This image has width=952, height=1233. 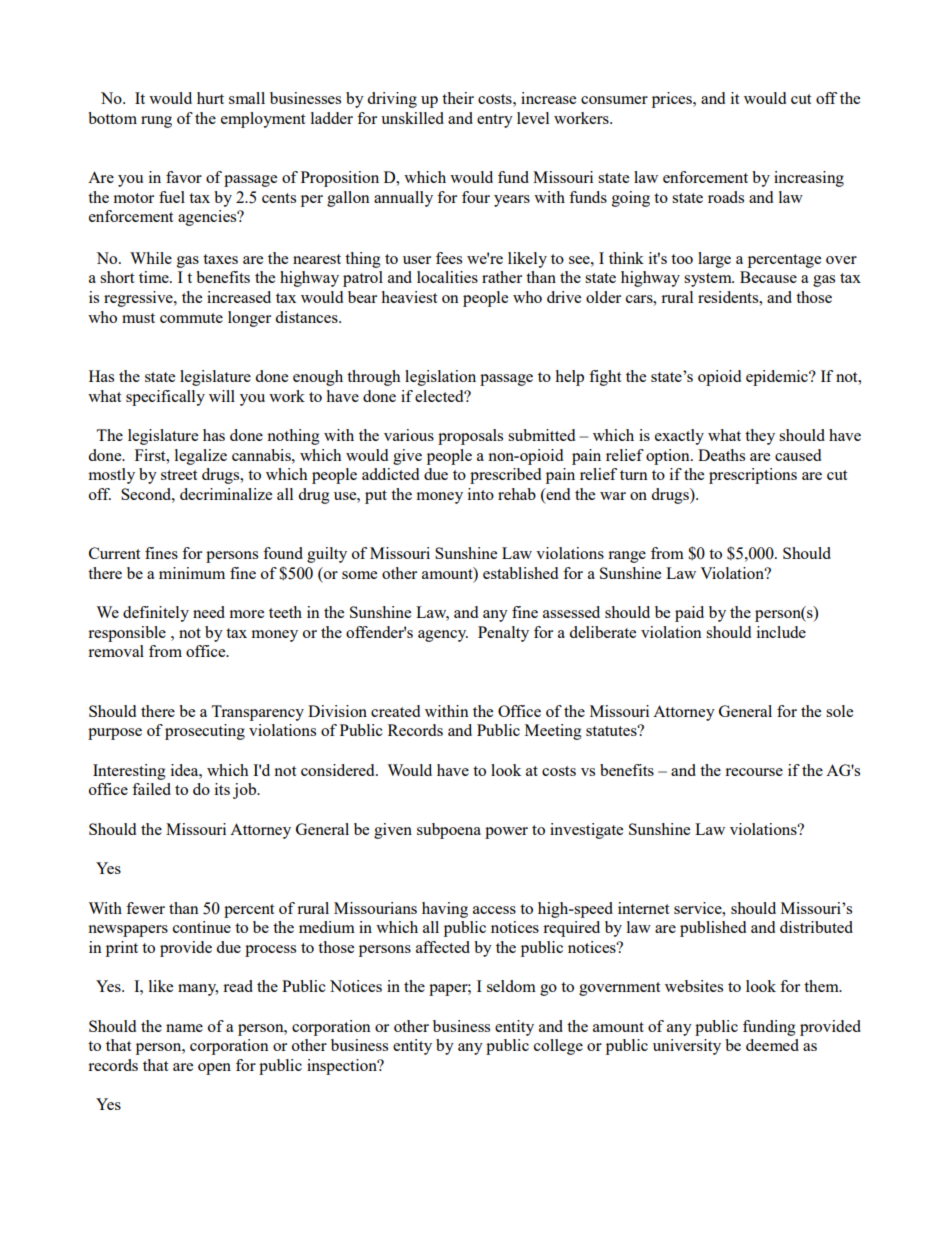 I want to click on Meeting, so click(x=553, y=732).
